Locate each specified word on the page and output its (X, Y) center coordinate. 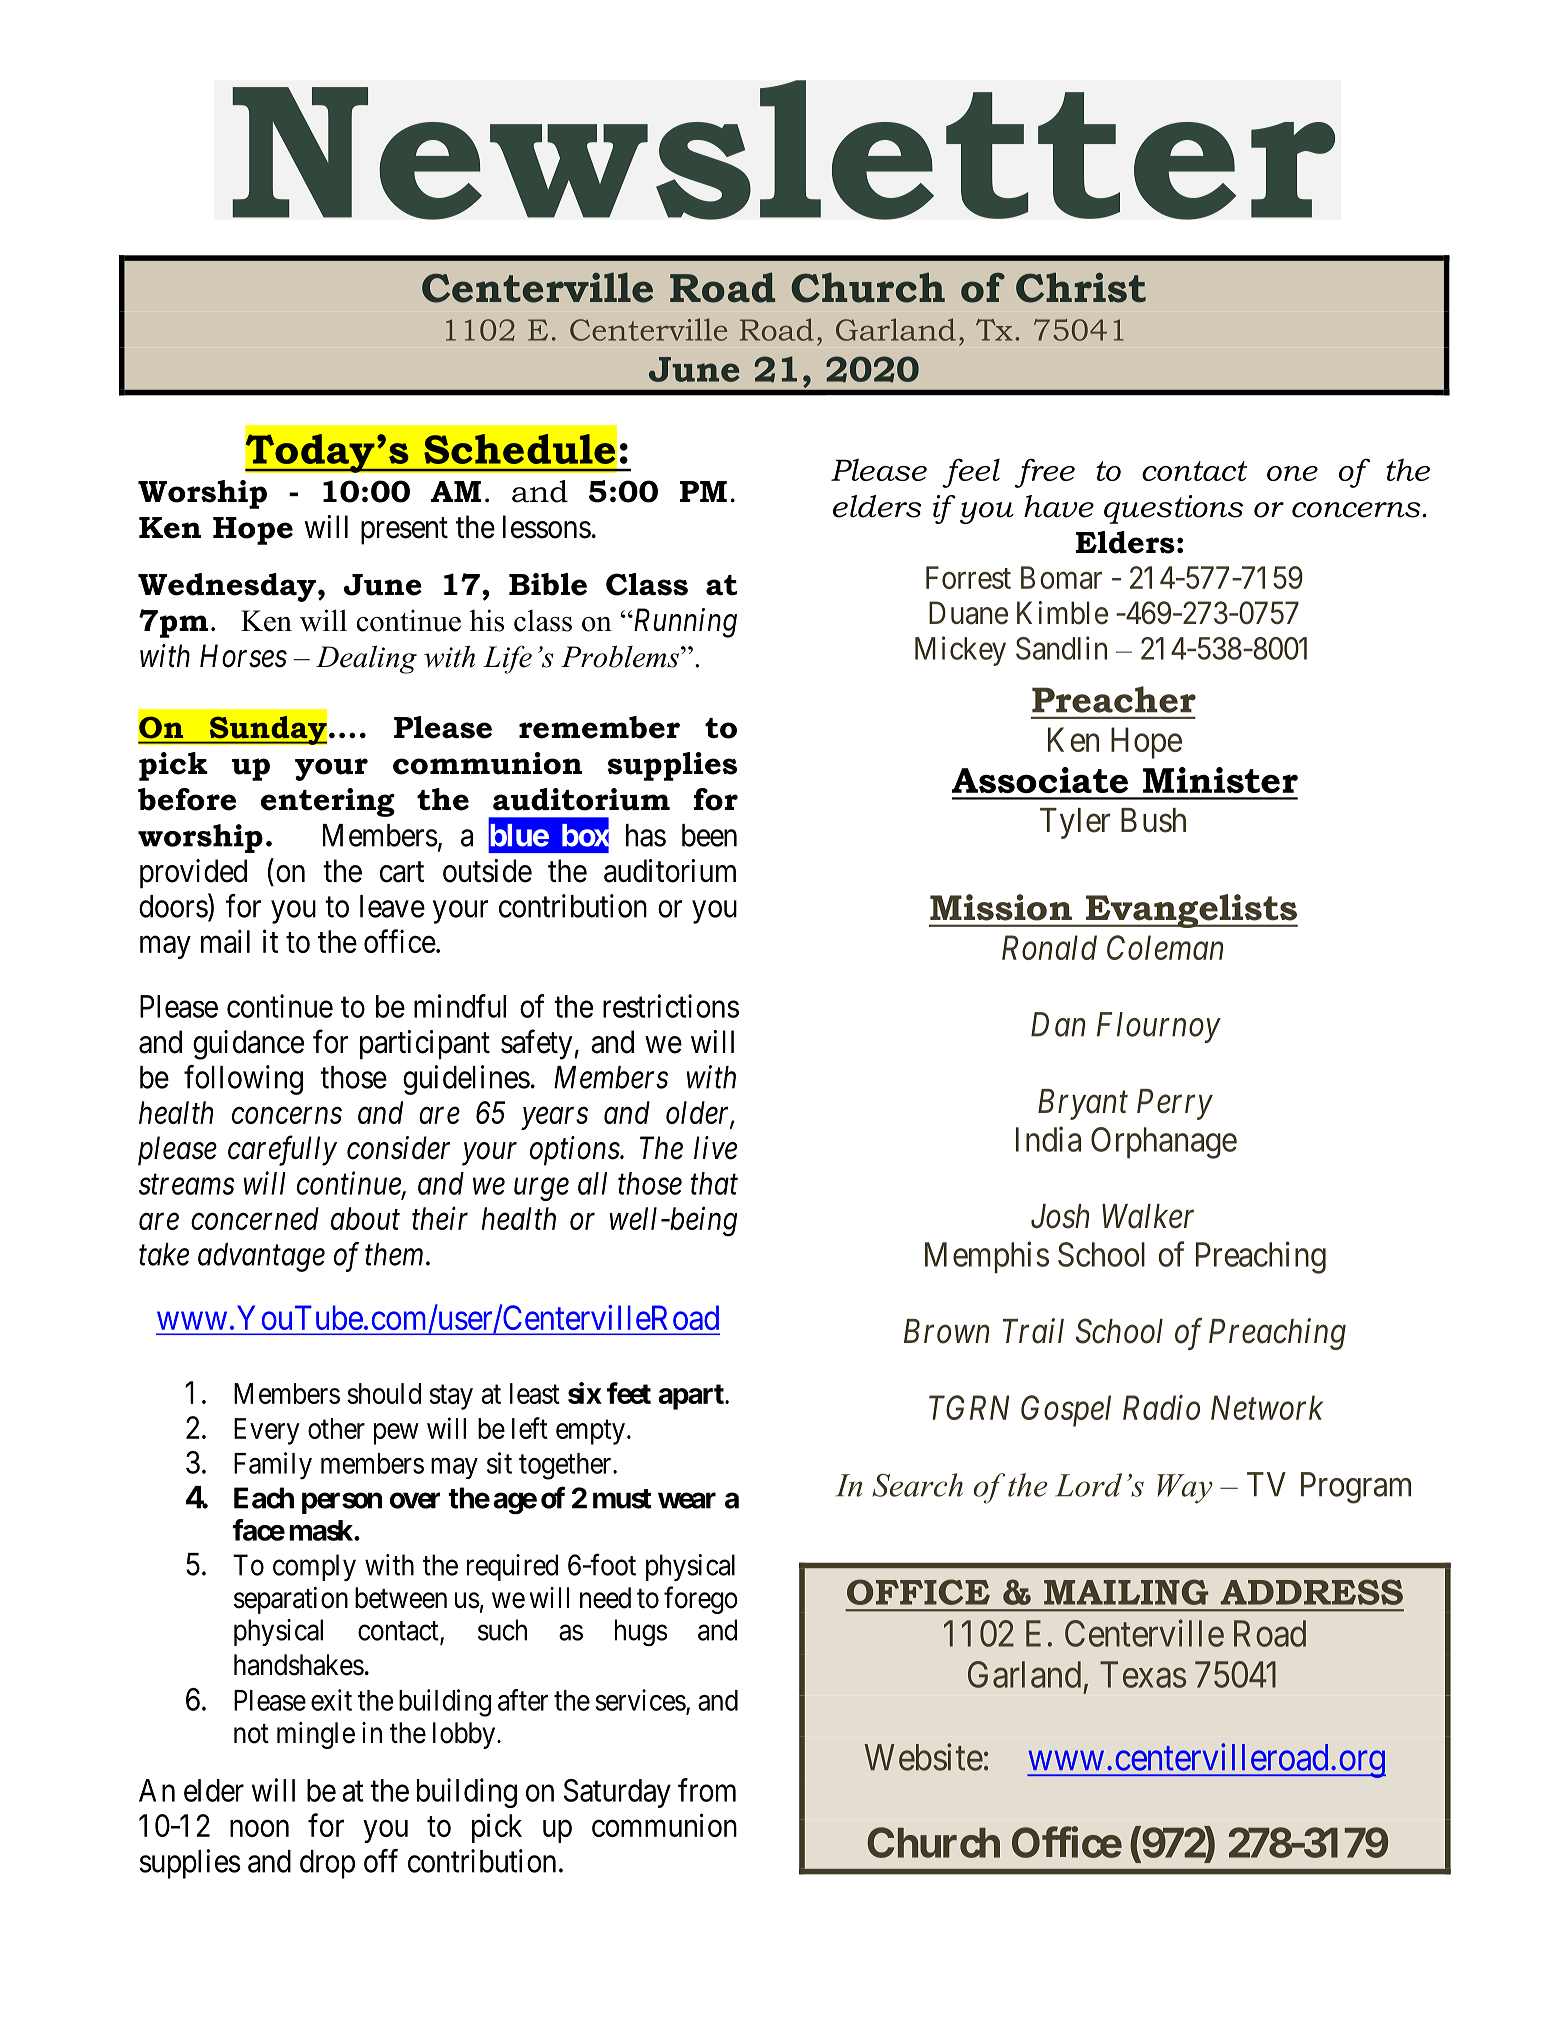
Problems (620, 656)
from (707, 1790)
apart (692, 1397)
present (404, 531)
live (715, 1148)
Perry (1175, 1104)
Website (923, 1757)
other (336, 1428)
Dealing (366, 659)
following (243, 1080)
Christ (1081, 287)
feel (971, 473)
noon (259, 1828)
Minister (1220, 780)
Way (1185, 1489)
